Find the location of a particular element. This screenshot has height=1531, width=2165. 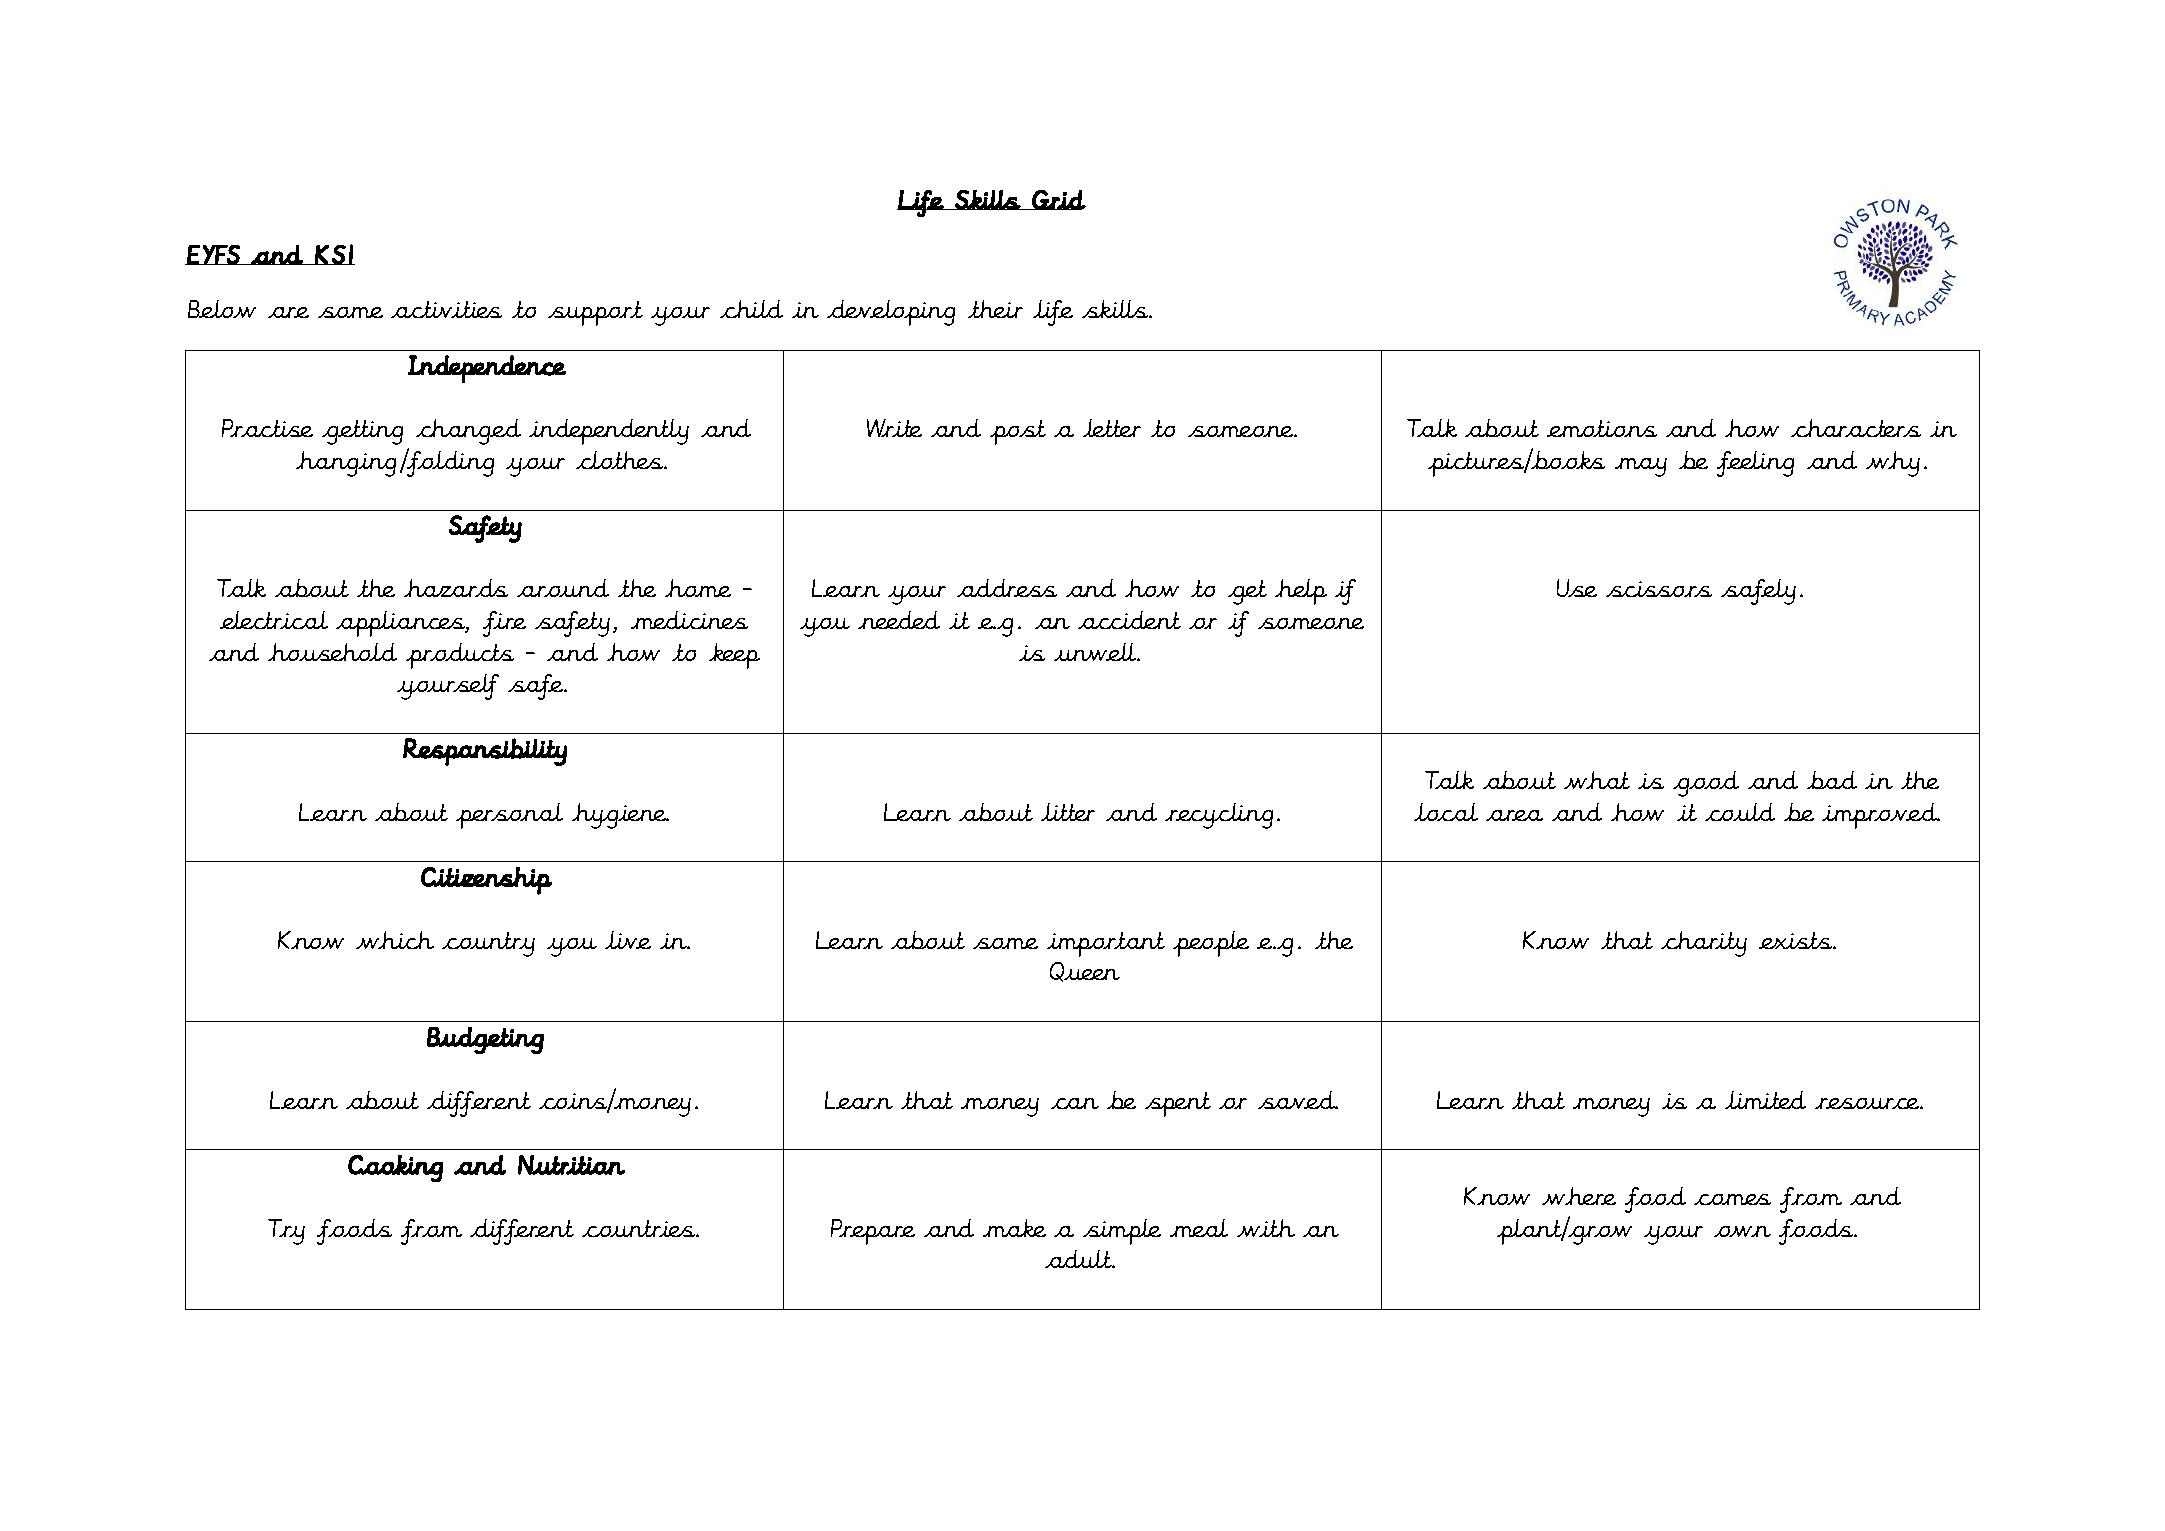

important is located at coordinates (1106, 944).
